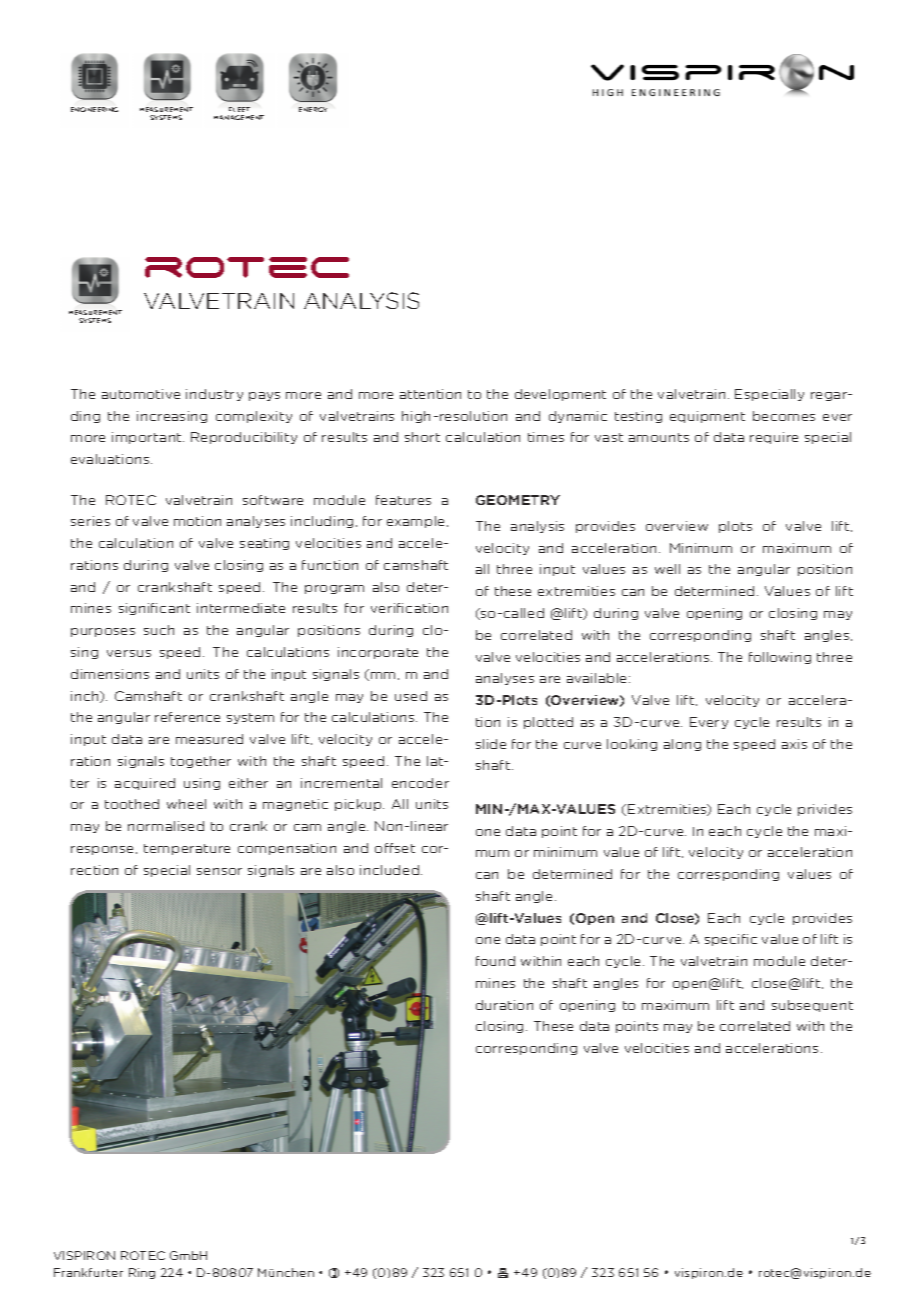 The height and width of the image is (1308, 924). Describe the element at coordinates (239, 117) in the image. I see `MANAGEMENT` at that location.
